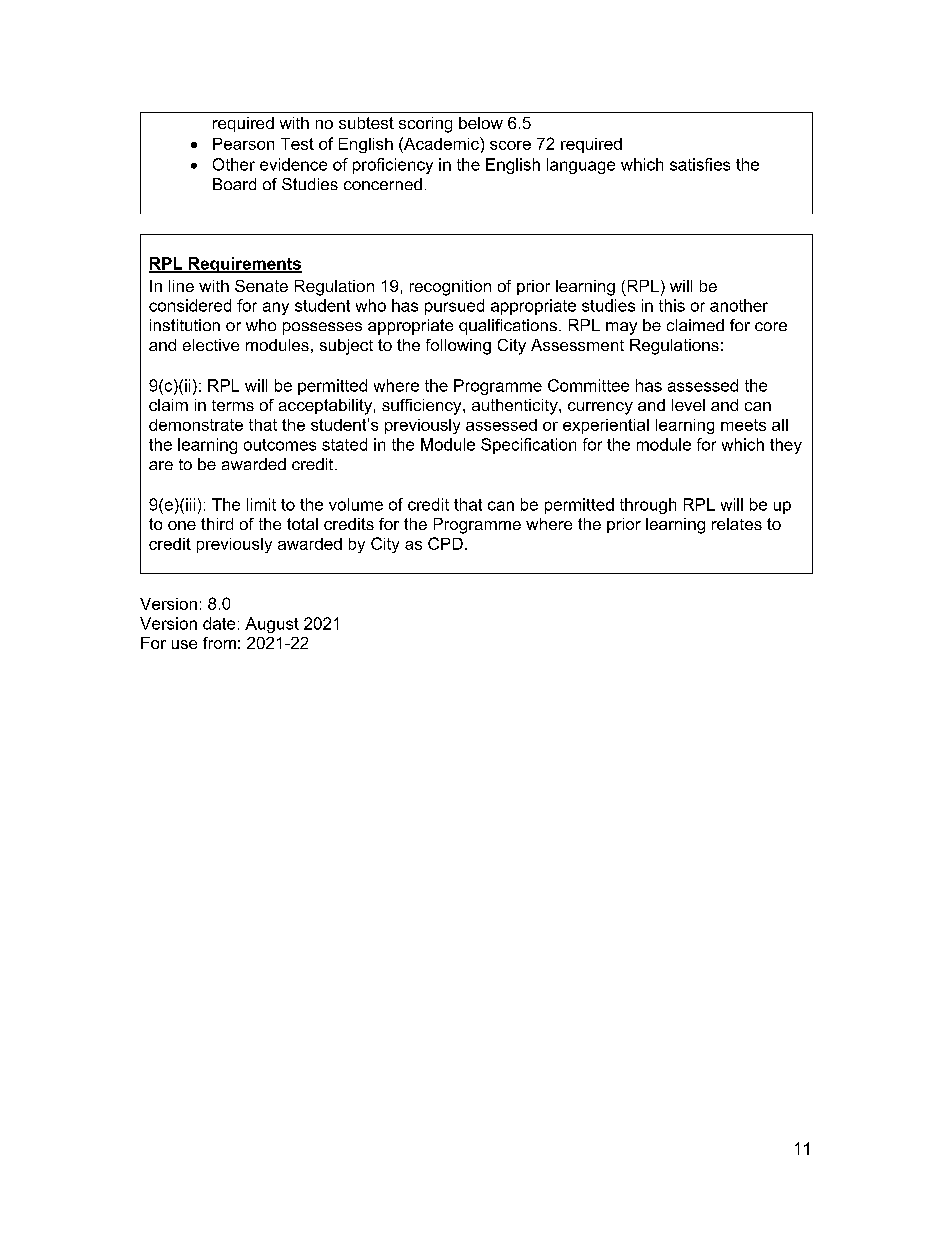  Describe the element at coordinates (219, 623) in the page. I see `date` at that location.
